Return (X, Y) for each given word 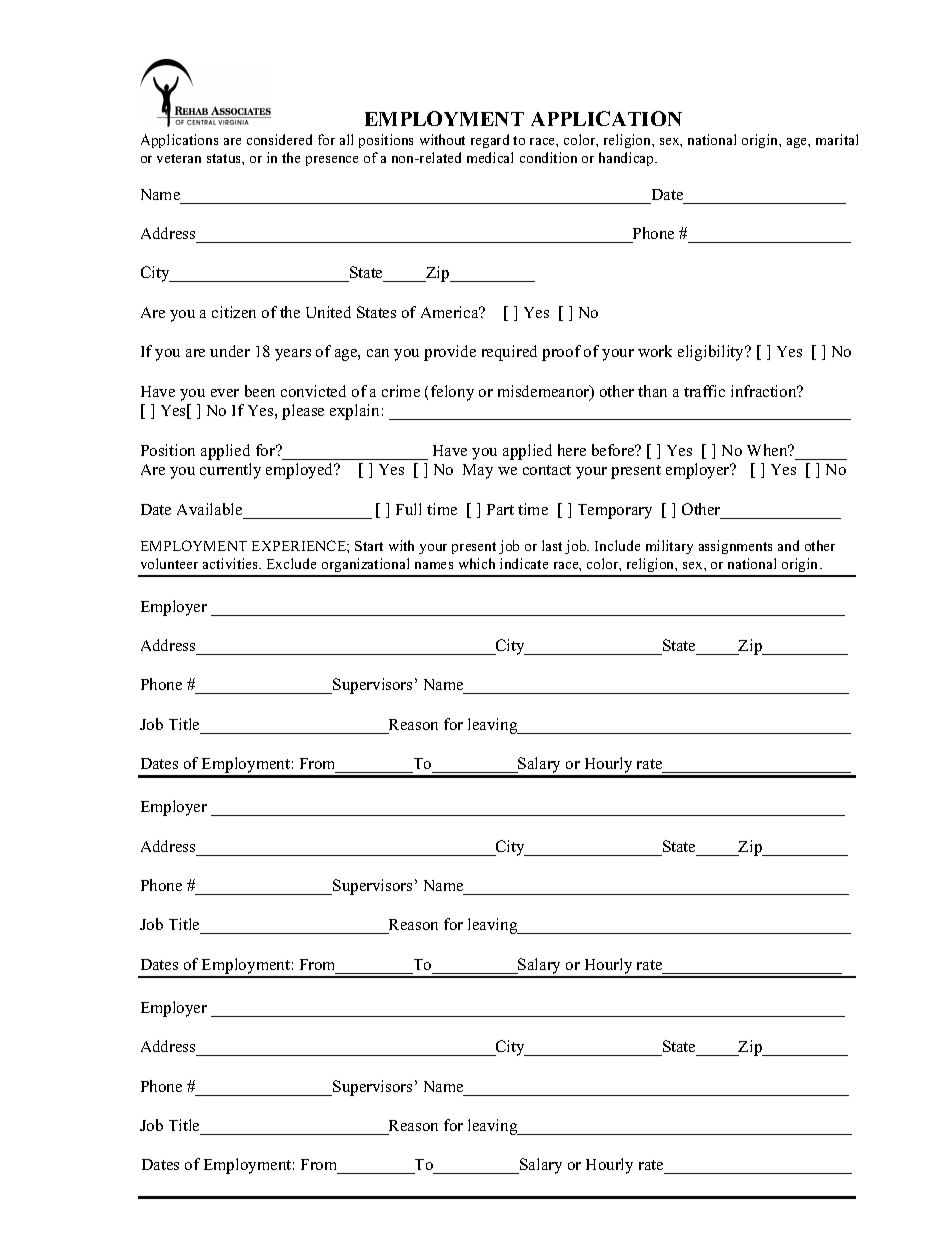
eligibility (712, 353)
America (451, 312)
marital (837, 139)
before (614, 450)
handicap (627, 159)
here (572, 450)
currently (230, 471)
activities (232, 563)
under (230, 351)
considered (279, 139)
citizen (234, 312)
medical (490, 157)
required (509, 353)
